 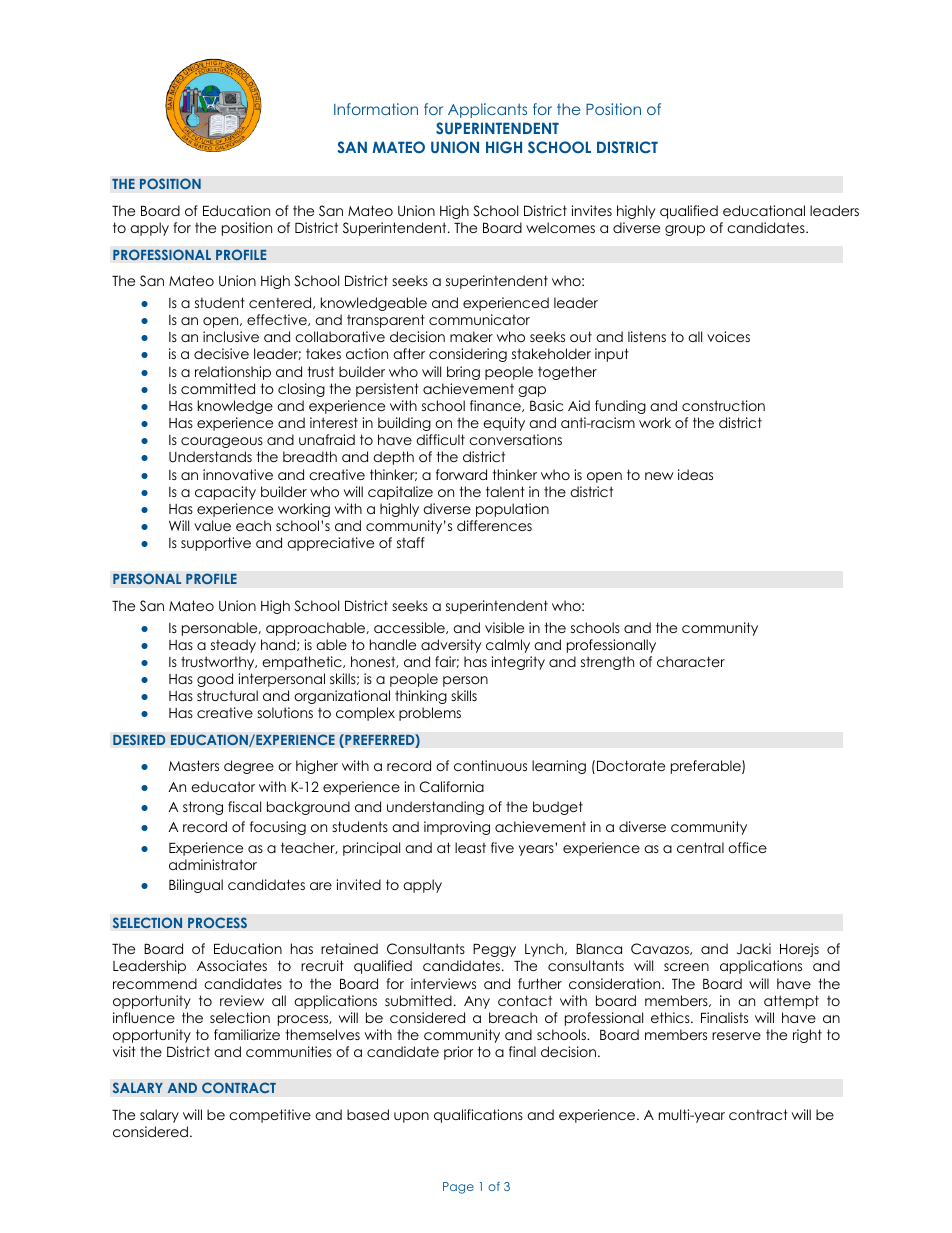 I want to click on Applicants, so click(x=487, y=110).
